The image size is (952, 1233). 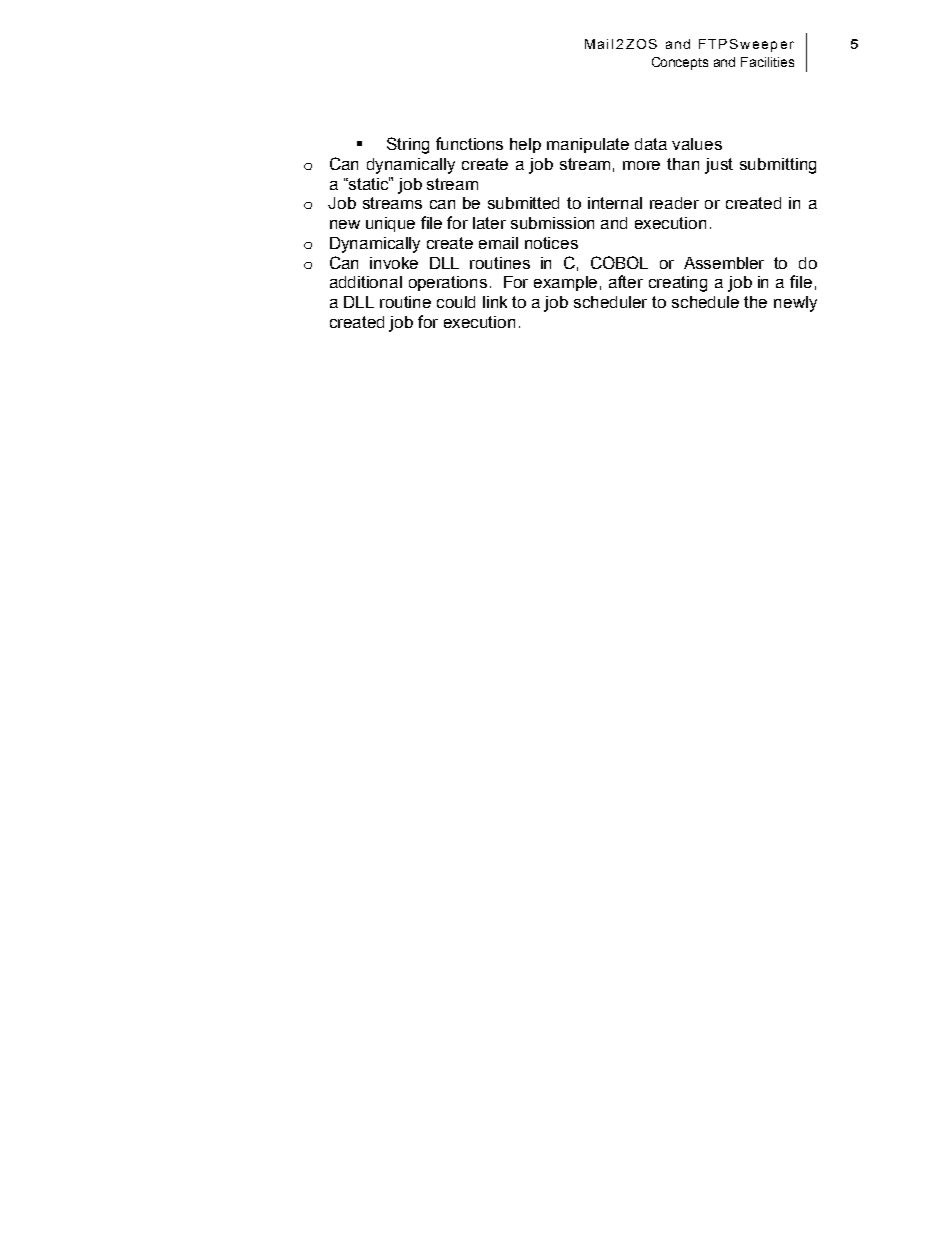 I want to click on Concepts, so click(x=680, y=63).
